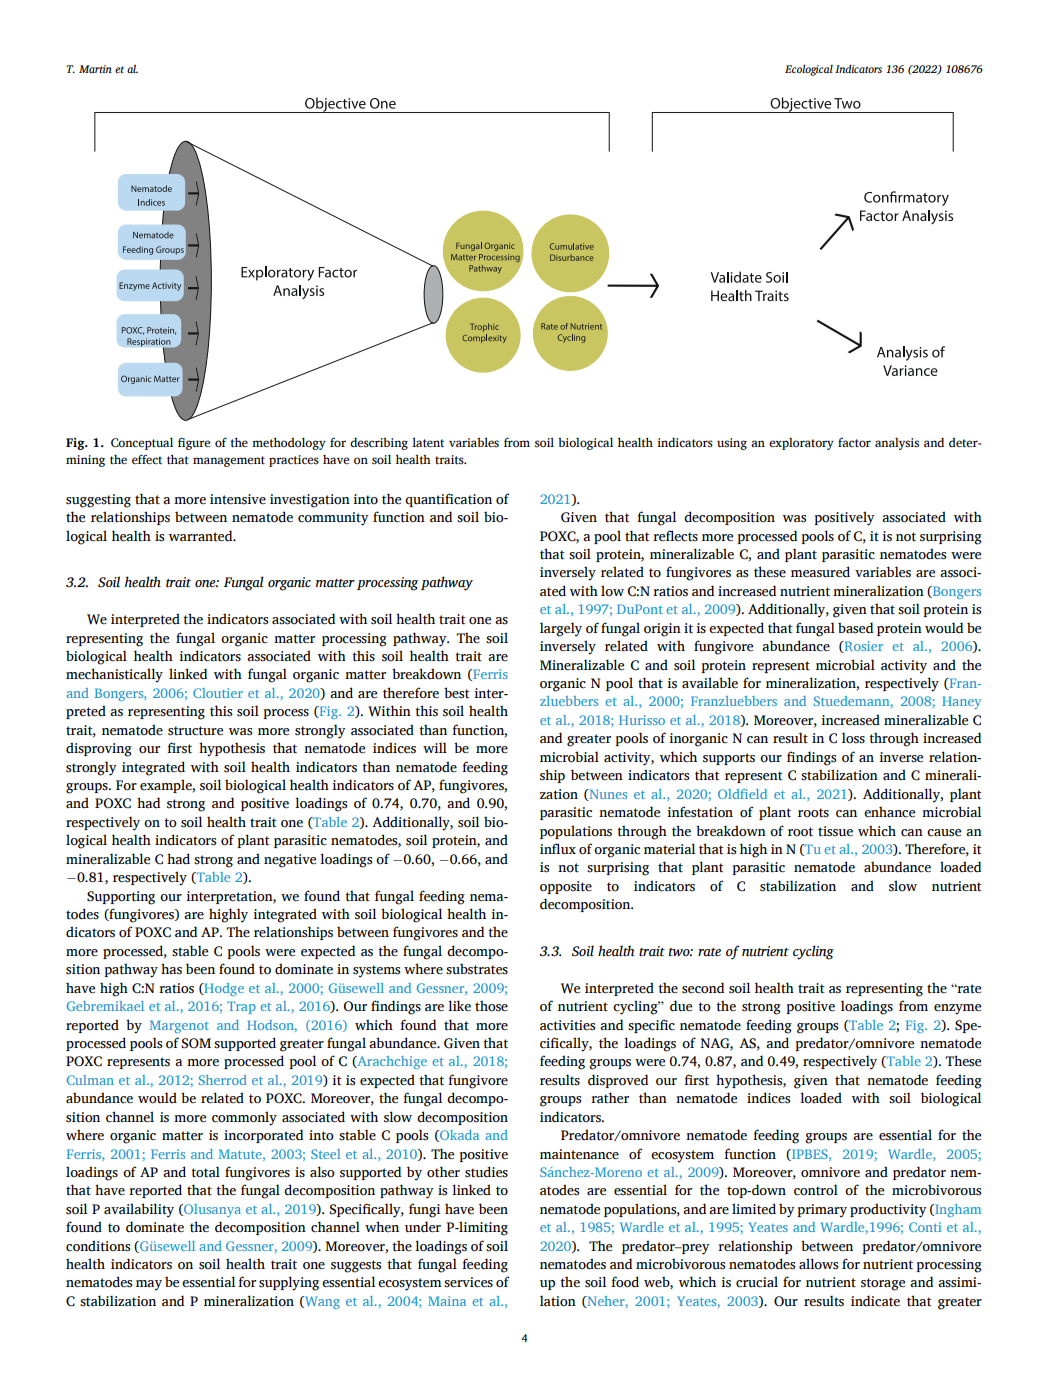  What do you see at coordinates (149, 1285) in the document?
I see `may` at bounding box center [149, 1285].
